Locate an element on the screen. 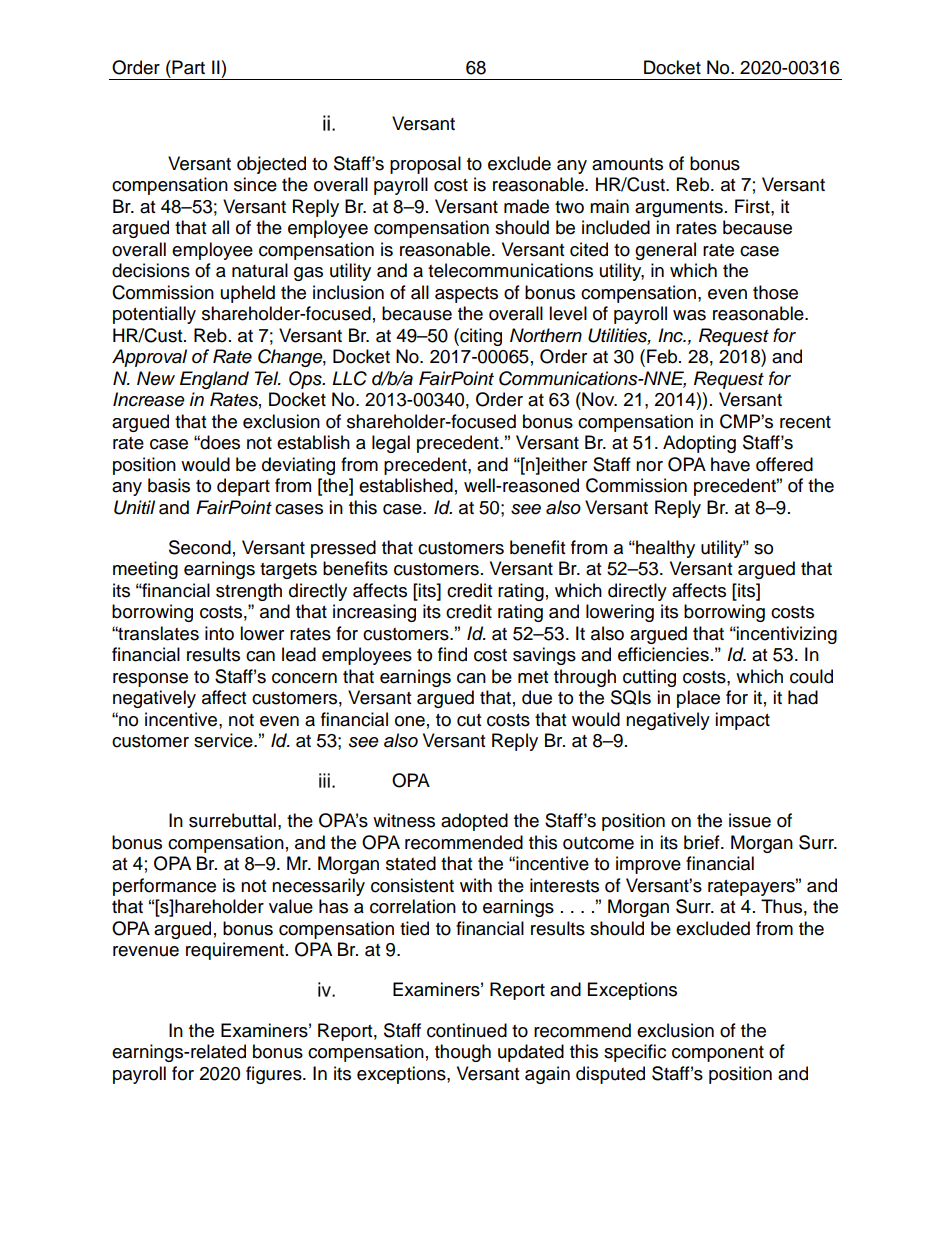  since is located at coordinates (255, 184).
